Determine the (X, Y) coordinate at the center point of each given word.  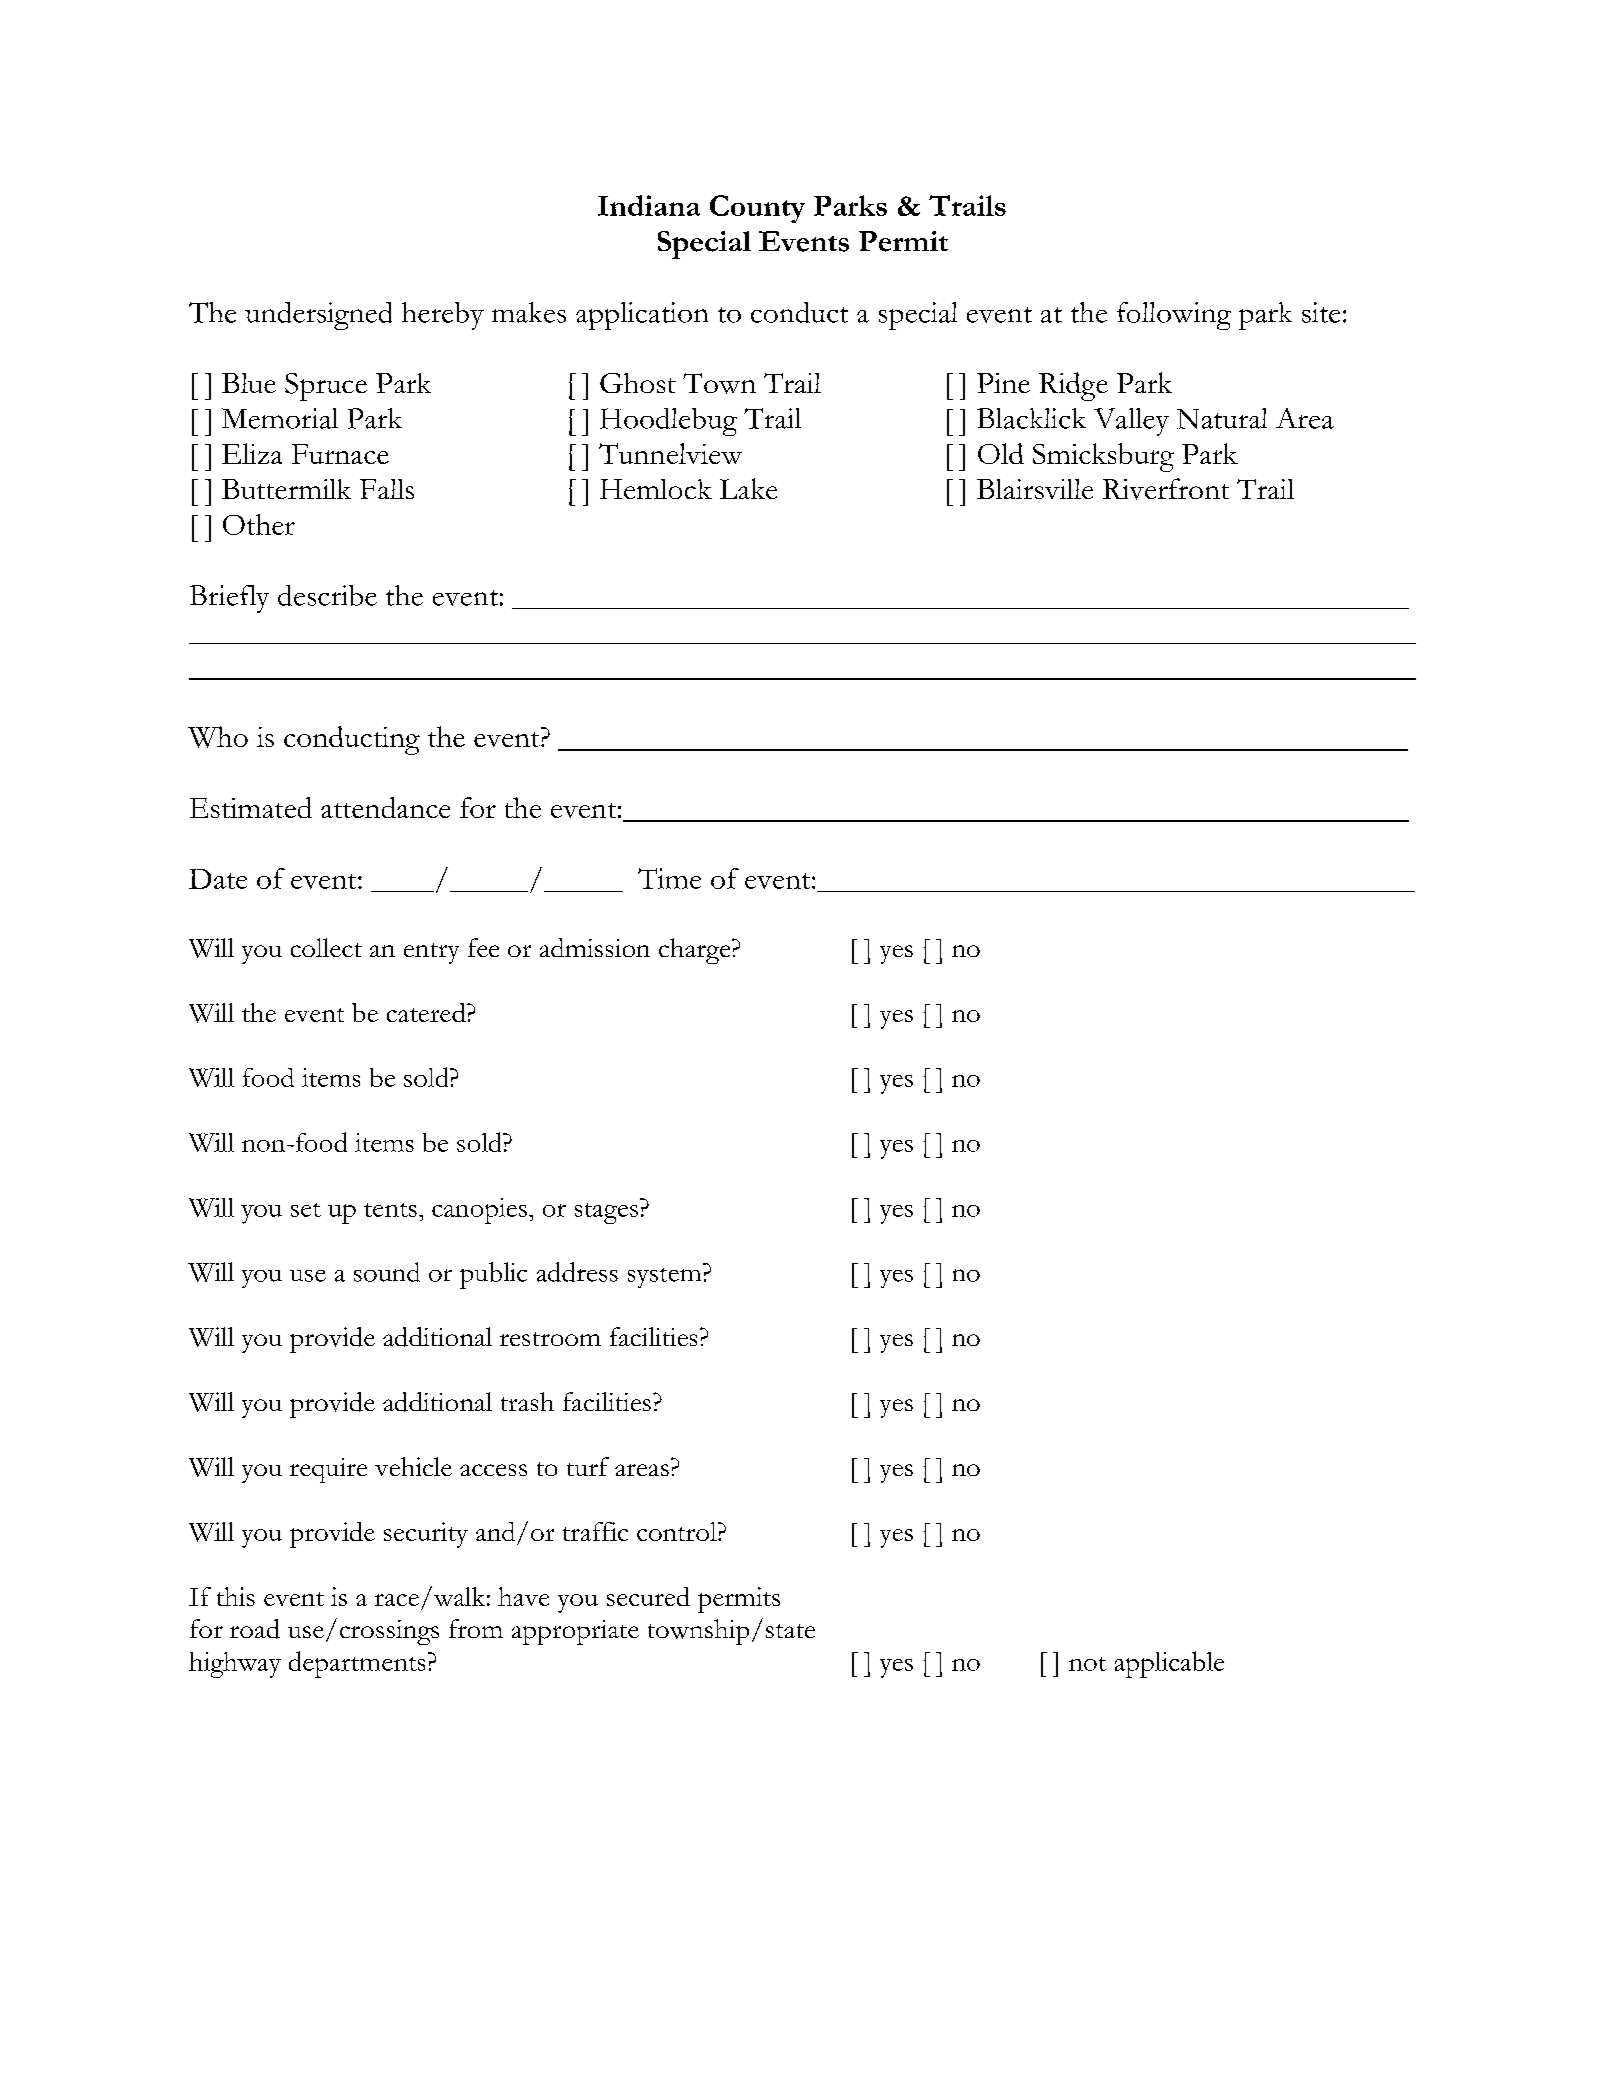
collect (326, 947)
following (1174, 316)
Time (669, 878)
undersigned (318, 316)
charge (696, 951)
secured (648, 1596)
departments (357, 1664)
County (757, 209)
